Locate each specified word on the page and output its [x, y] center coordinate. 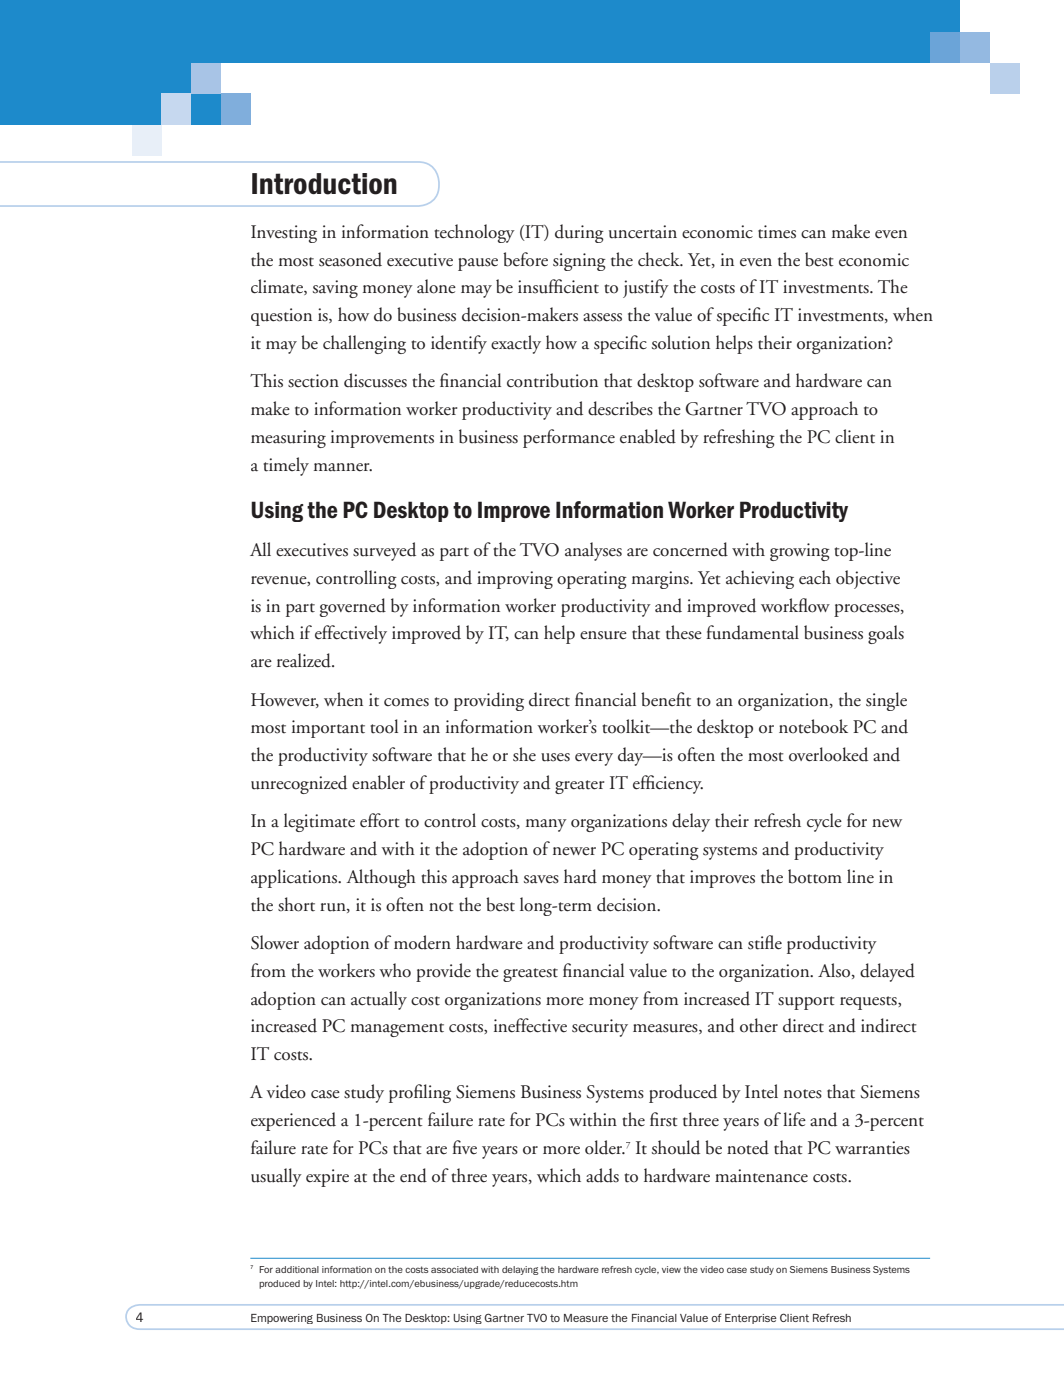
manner [343, 467]
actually [379, 1000]
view [671, 1269]
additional [297, 1269]
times [777, 232]
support [806, 1003]
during [579, 233]
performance [569, 438]
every [594, 759]
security [600, 1028]
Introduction [324, 184]
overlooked [828, 754]
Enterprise [751, 1319]
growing [800, 552]
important [328, 729]
